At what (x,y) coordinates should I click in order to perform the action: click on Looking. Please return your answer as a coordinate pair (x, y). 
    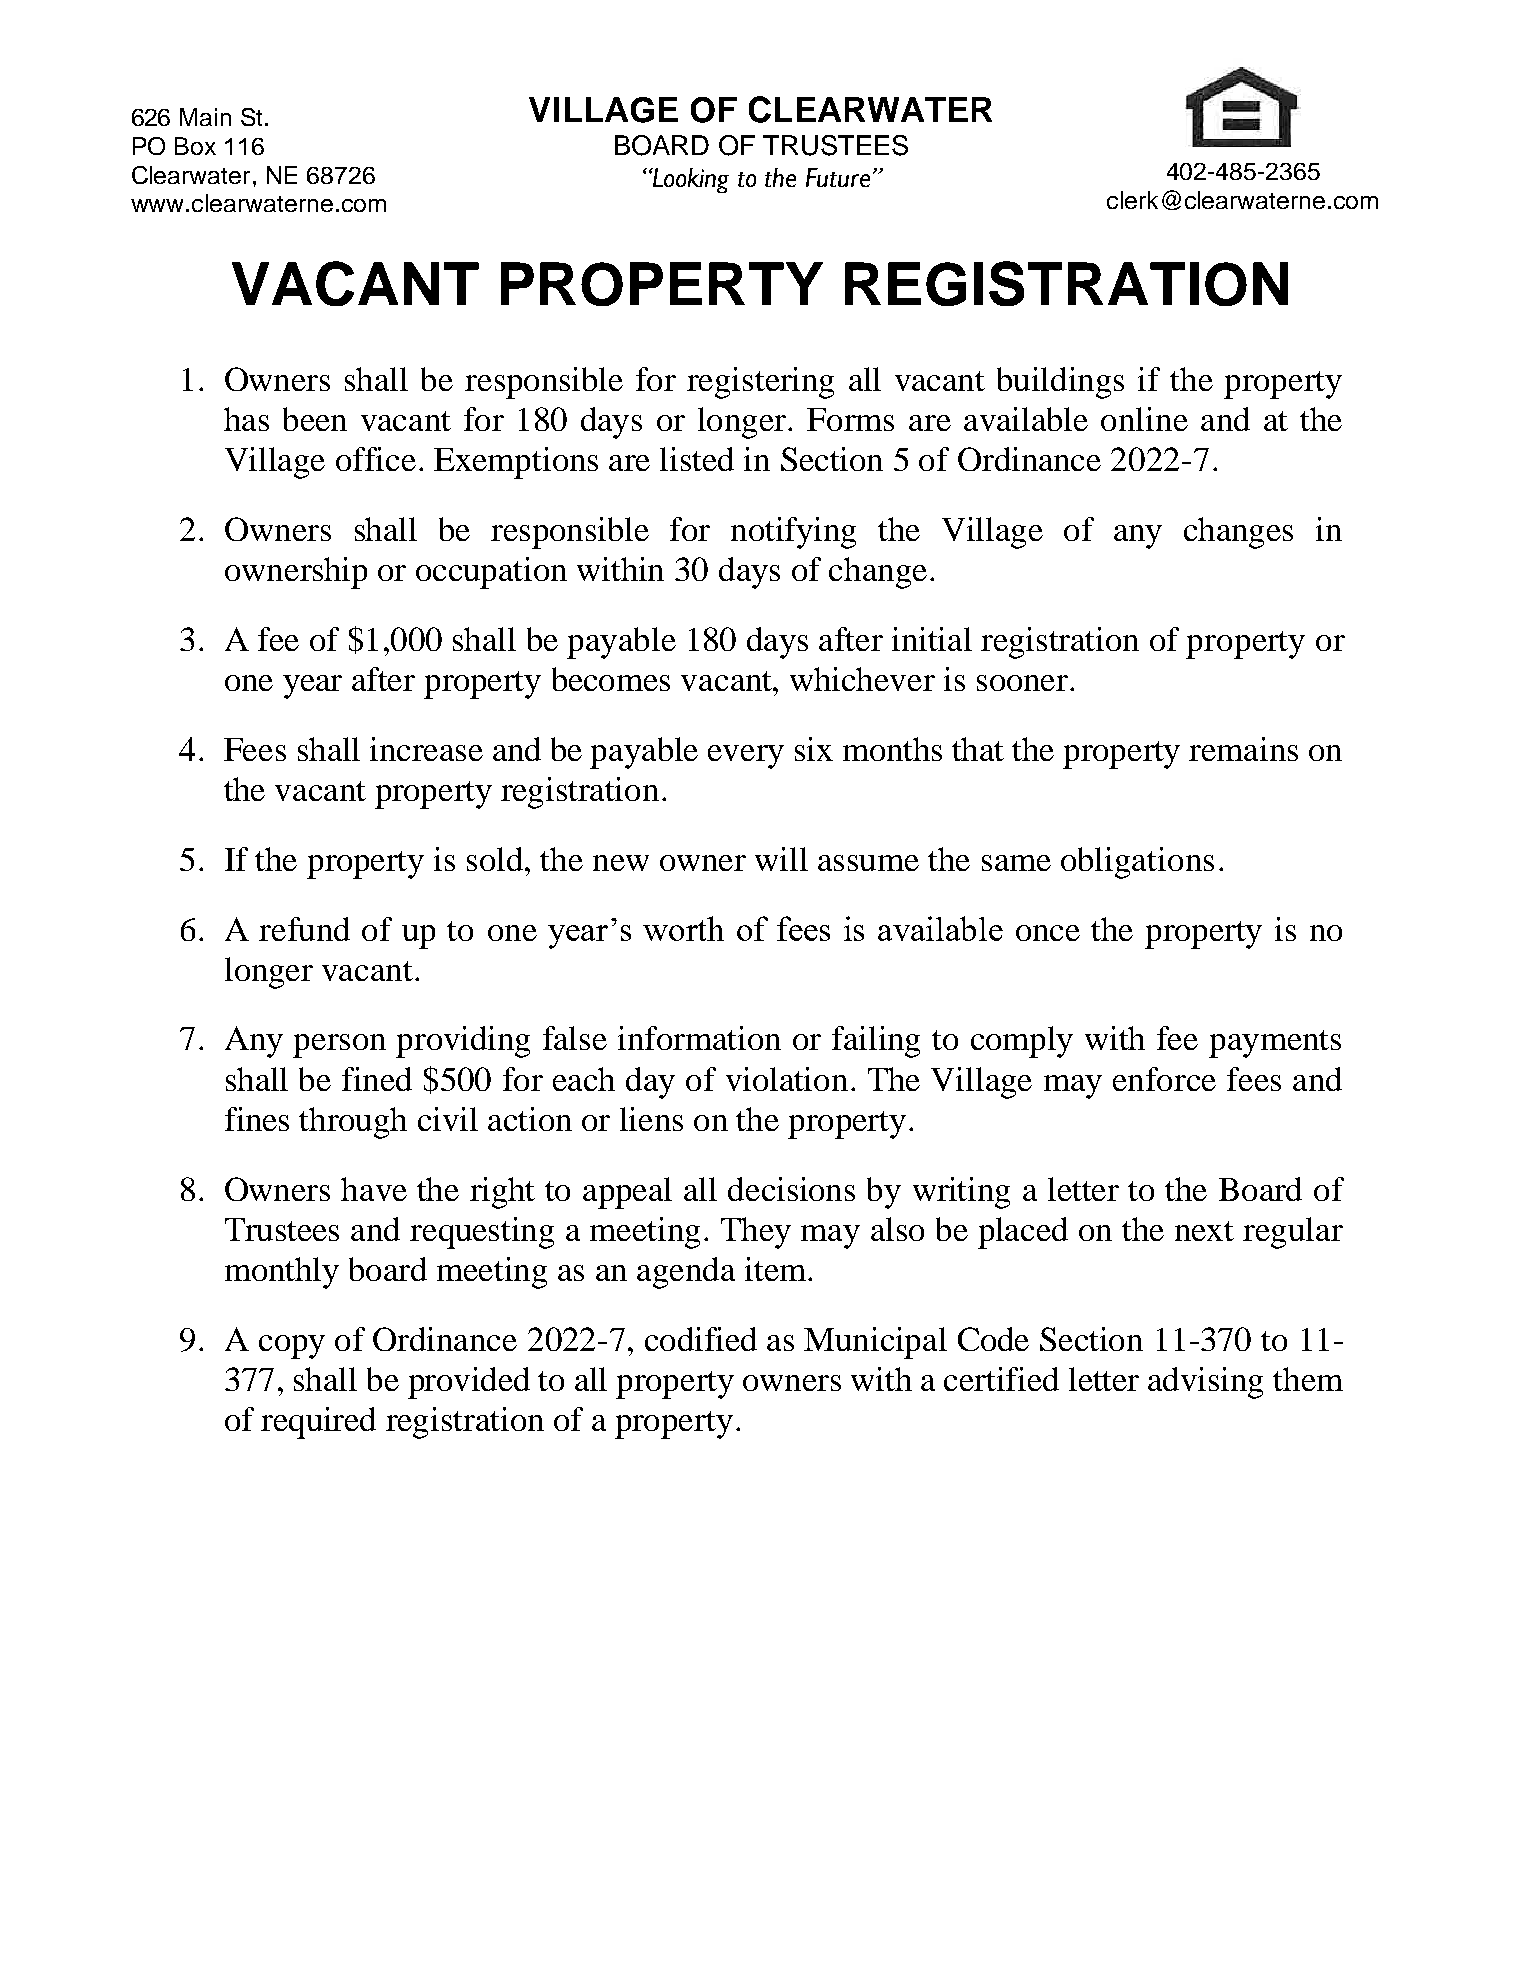
    Looking at the image, I should click on (690, 180).
